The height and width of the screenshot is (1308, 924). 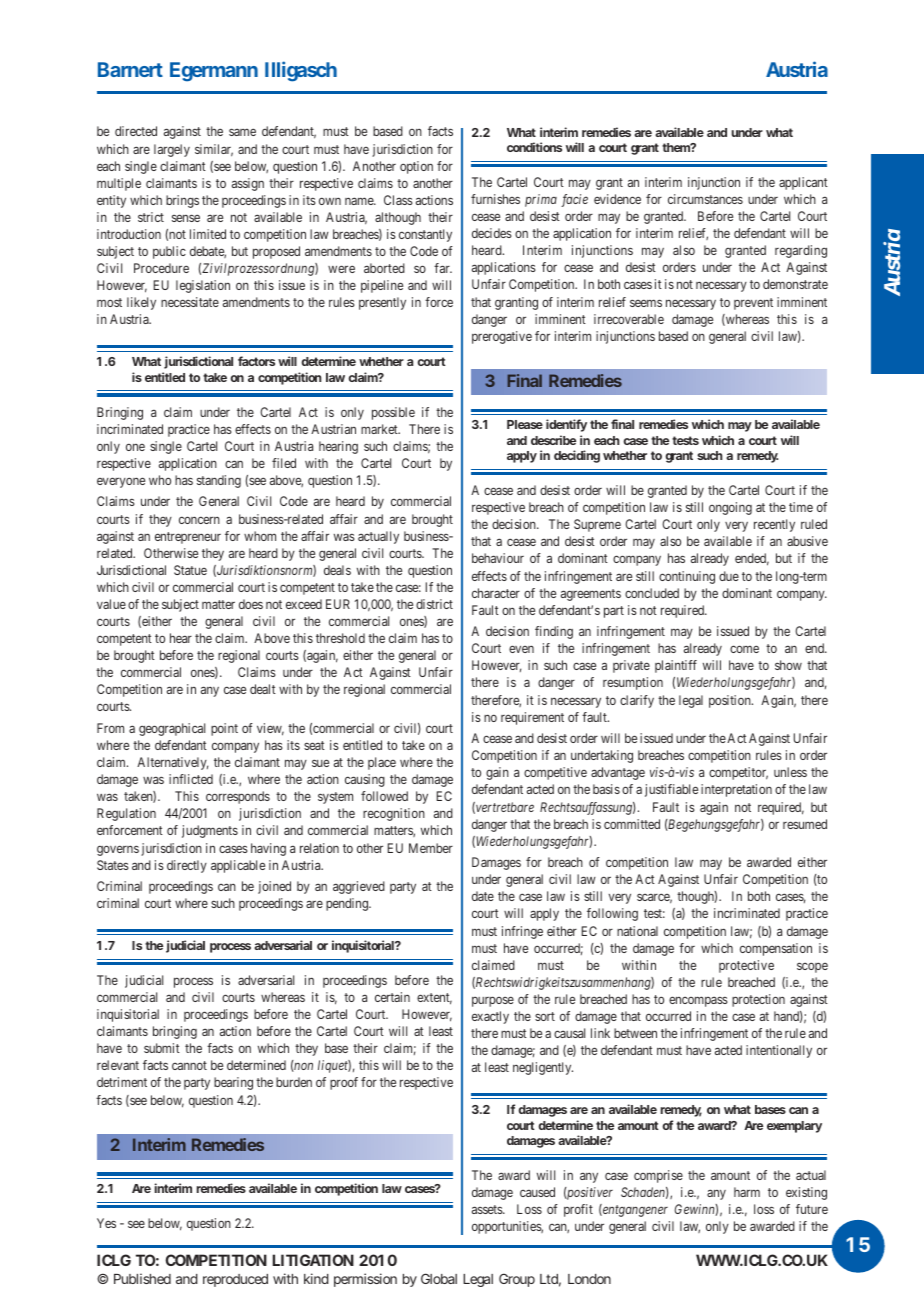 What do you see at coordinates (532, 718) in the screenshot?
I see `requirement` at bounding box center [532, 718].
